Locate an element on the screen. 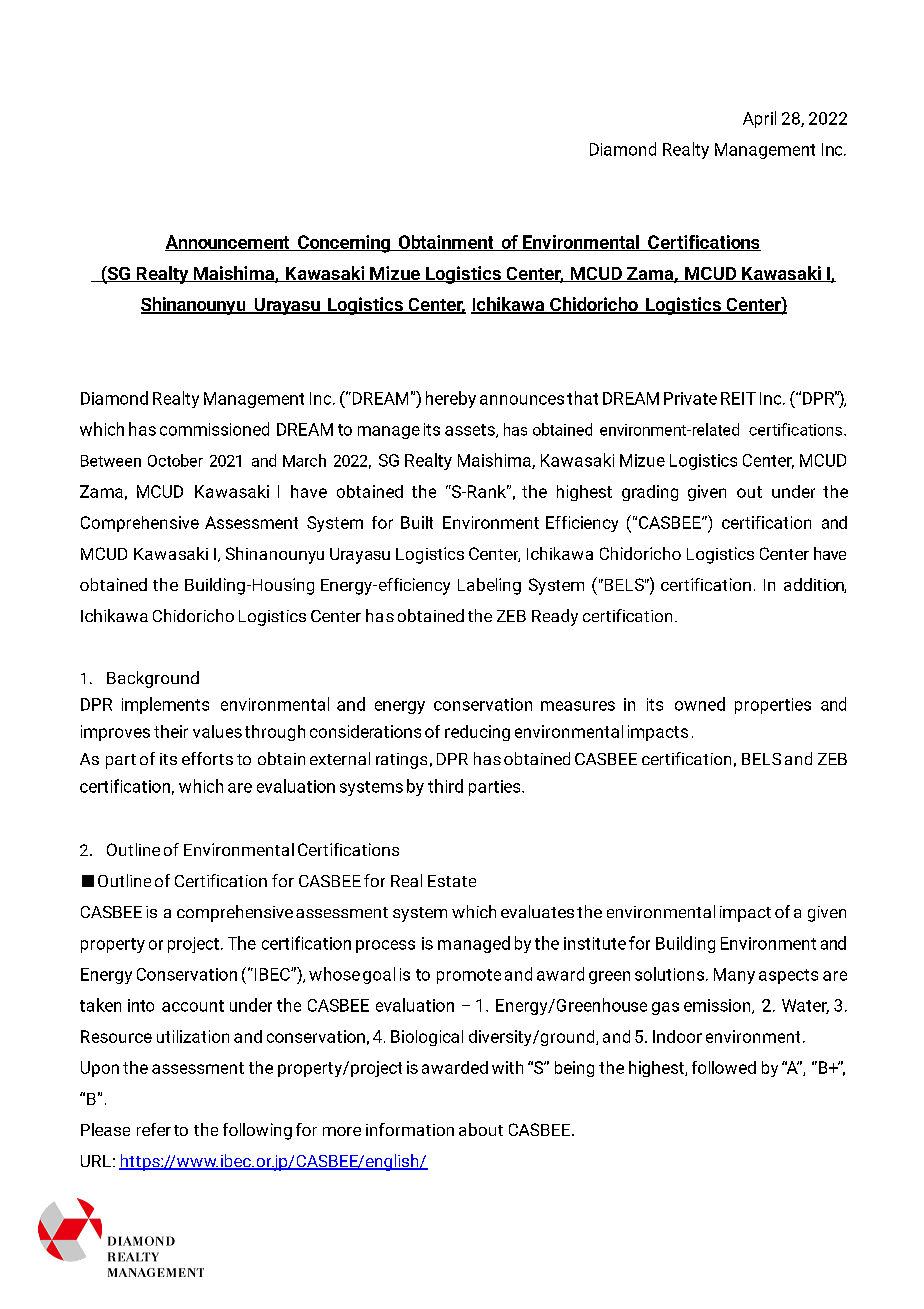 This screenshot has width=924, height=1309. Labeling is located at coordinates (489, 586).
